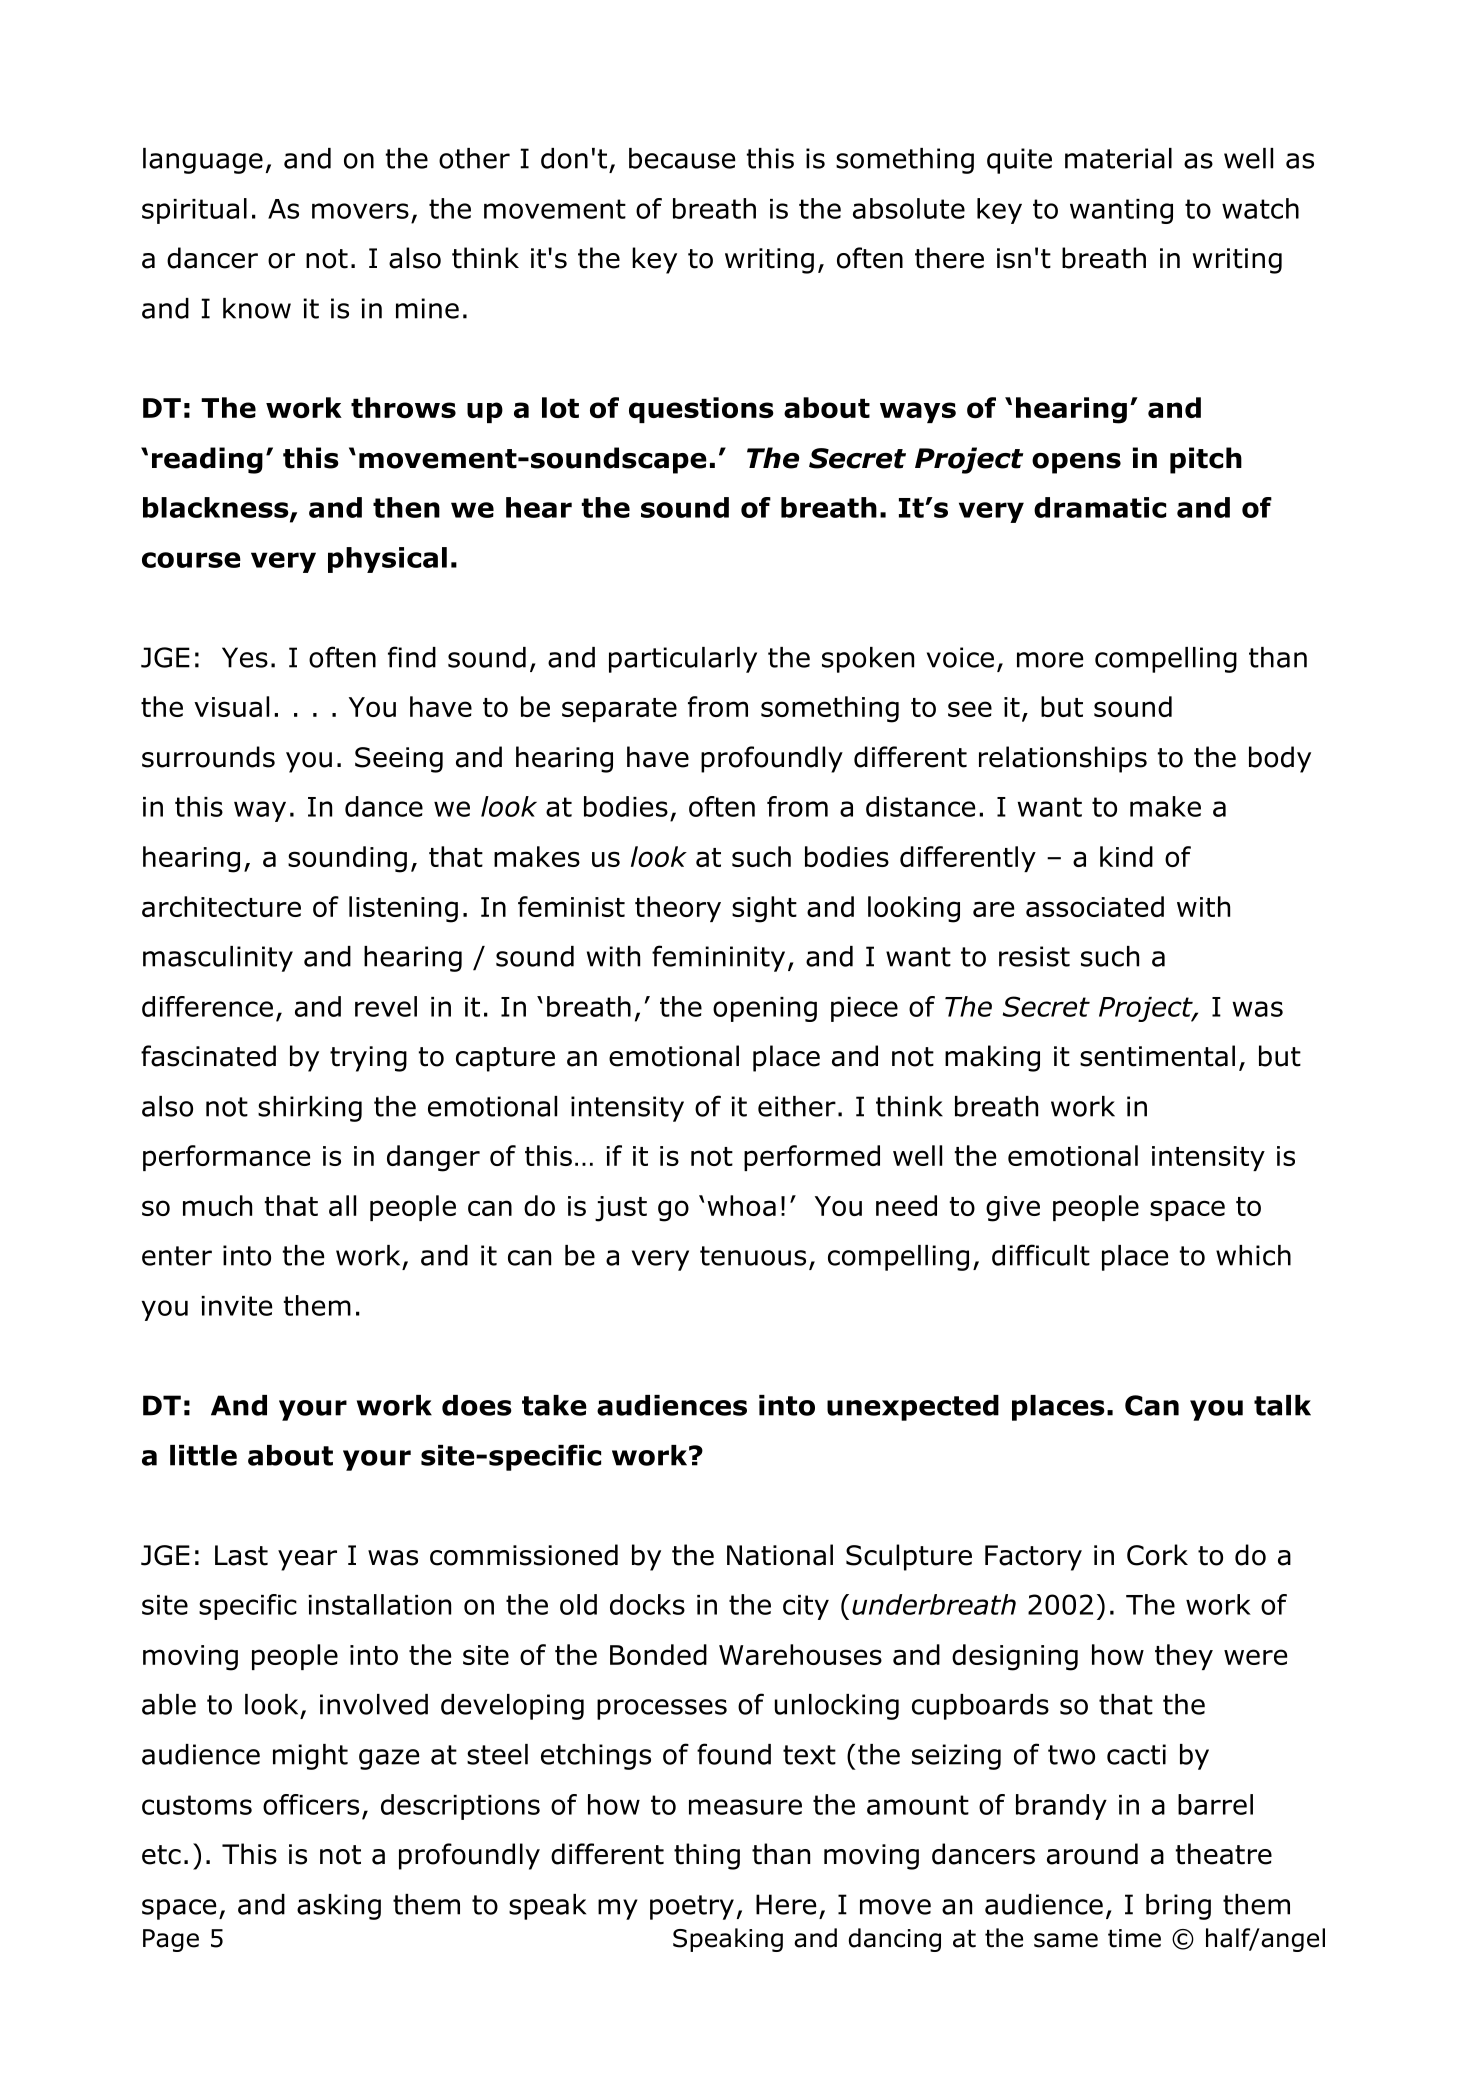  What do you see at coordinates (1157, 1555) in the screenshot?
I see `Cork` at bounding box center [1157, 1555].
